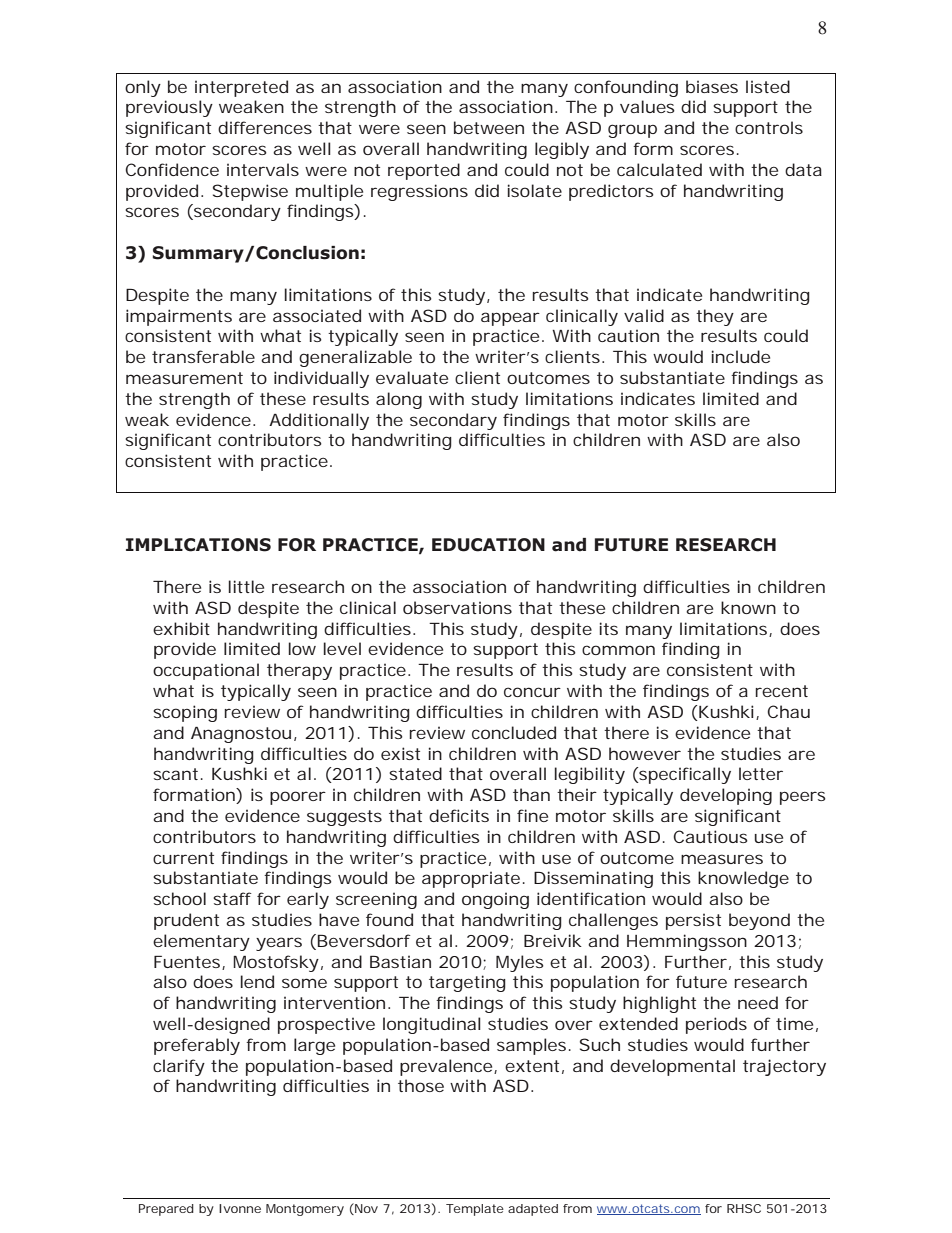  I want to click on occupational, so click(206, 671).
